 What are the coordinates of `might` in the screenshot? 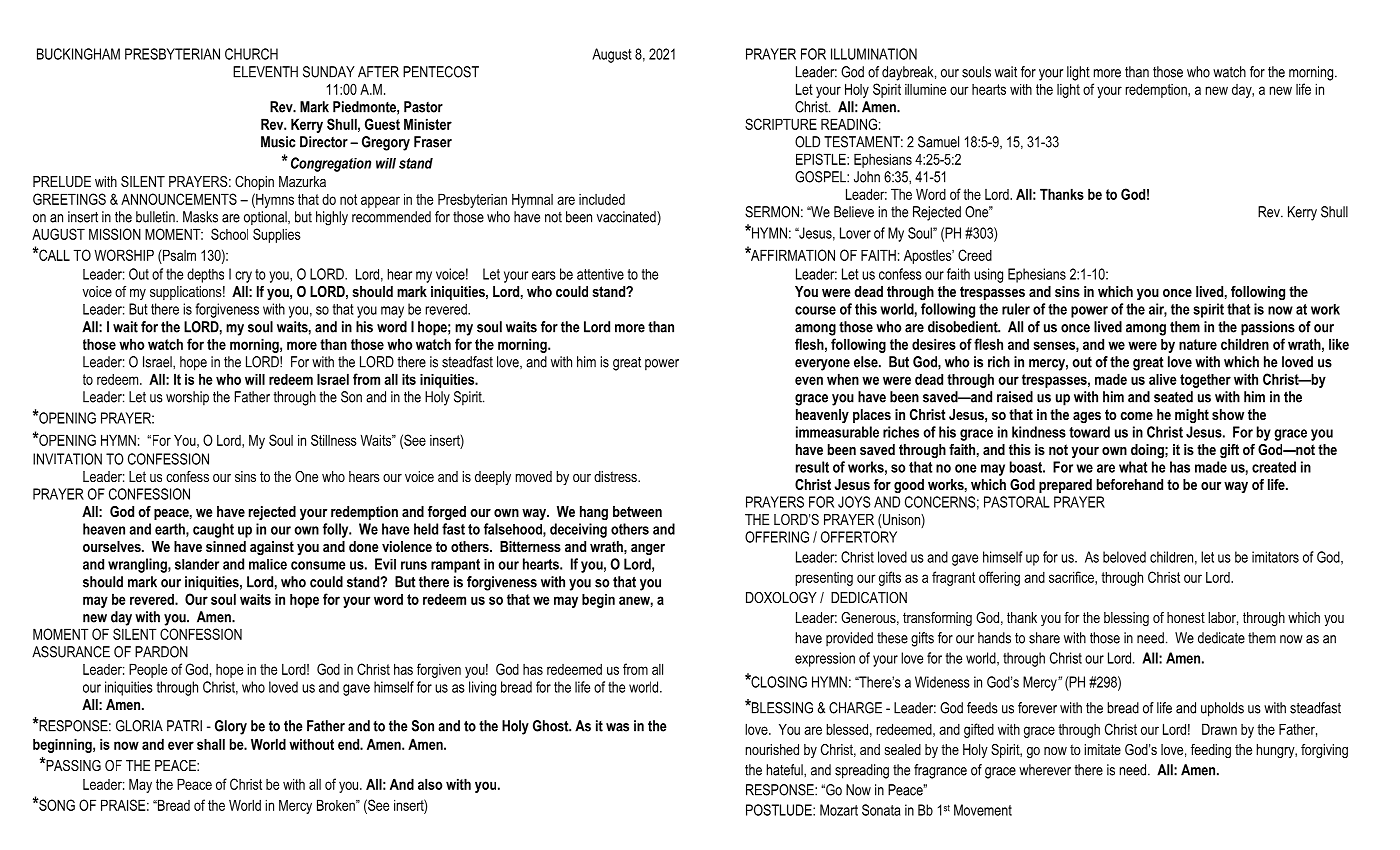 It's located at (1192, 416).
